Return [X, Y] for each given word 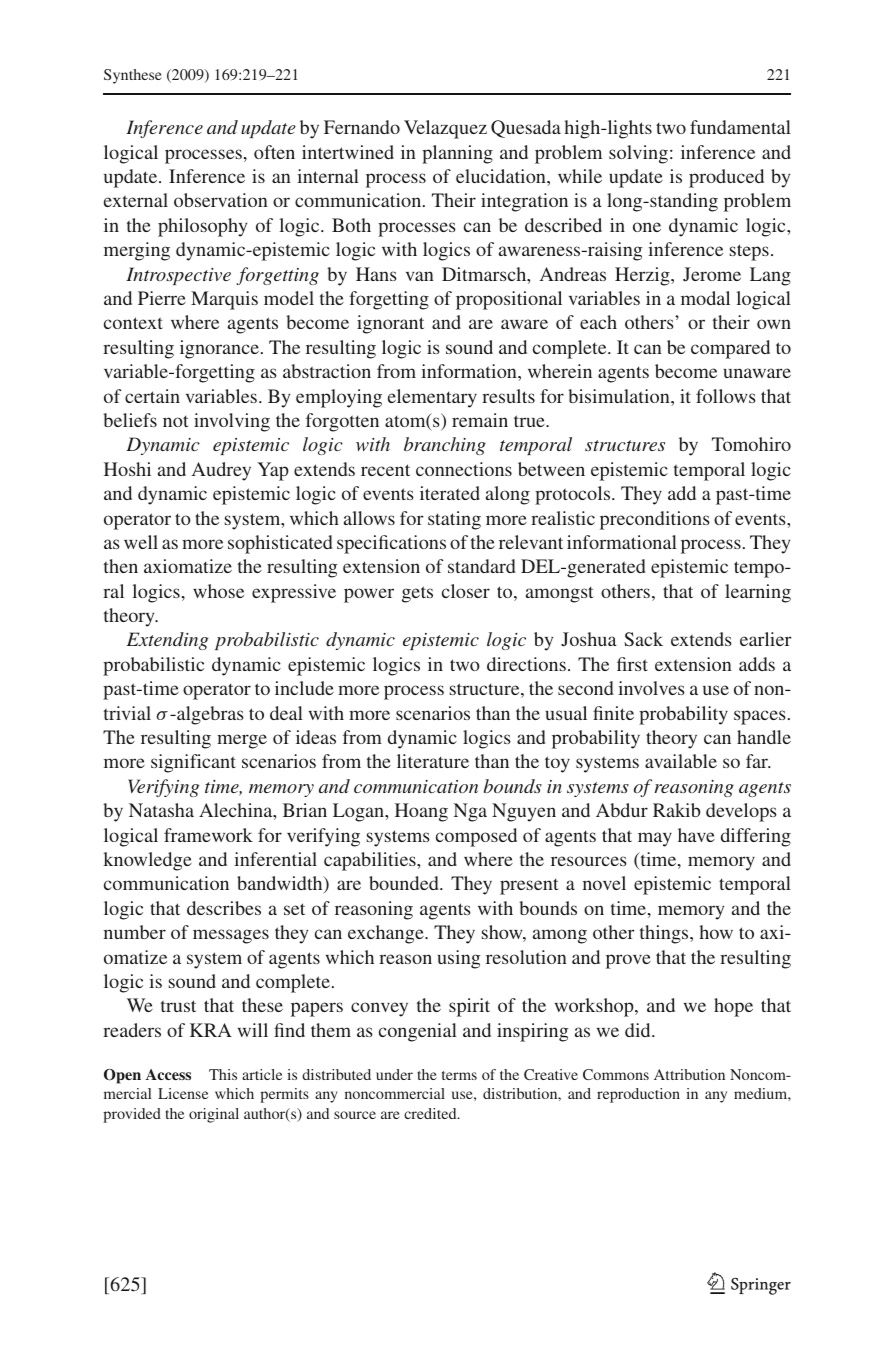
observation [221, 200]
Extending [167, 641]
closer [466, 591]
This [223, 1074]
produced [726, 178]
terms [459, 1075]
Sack [643, 639]
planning [457, 154]
